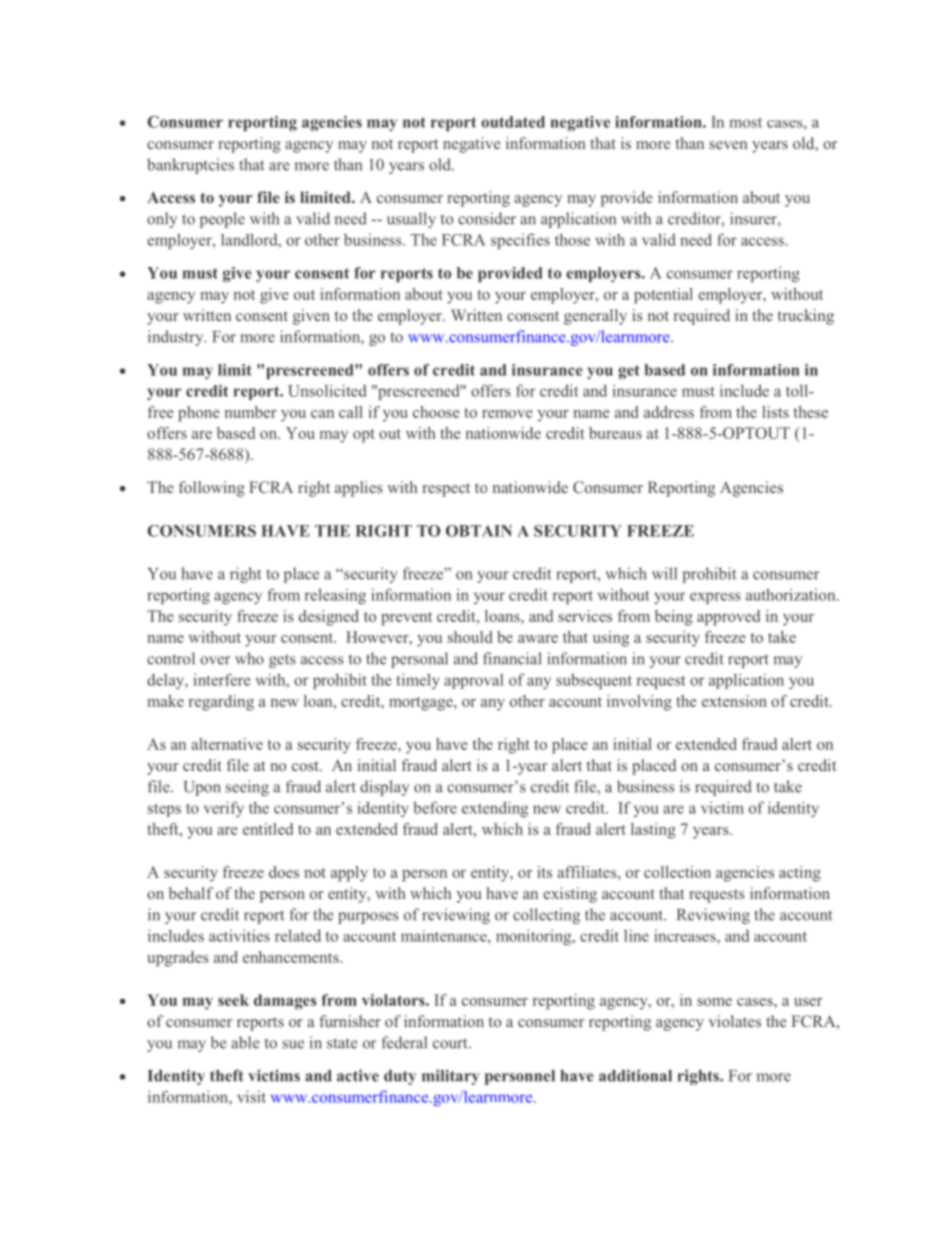 Image resolution: width=952 pixels, height=1233 pixels. Describe the element at coordinates (513, 122) in the image. I see `outdated` at that location.
